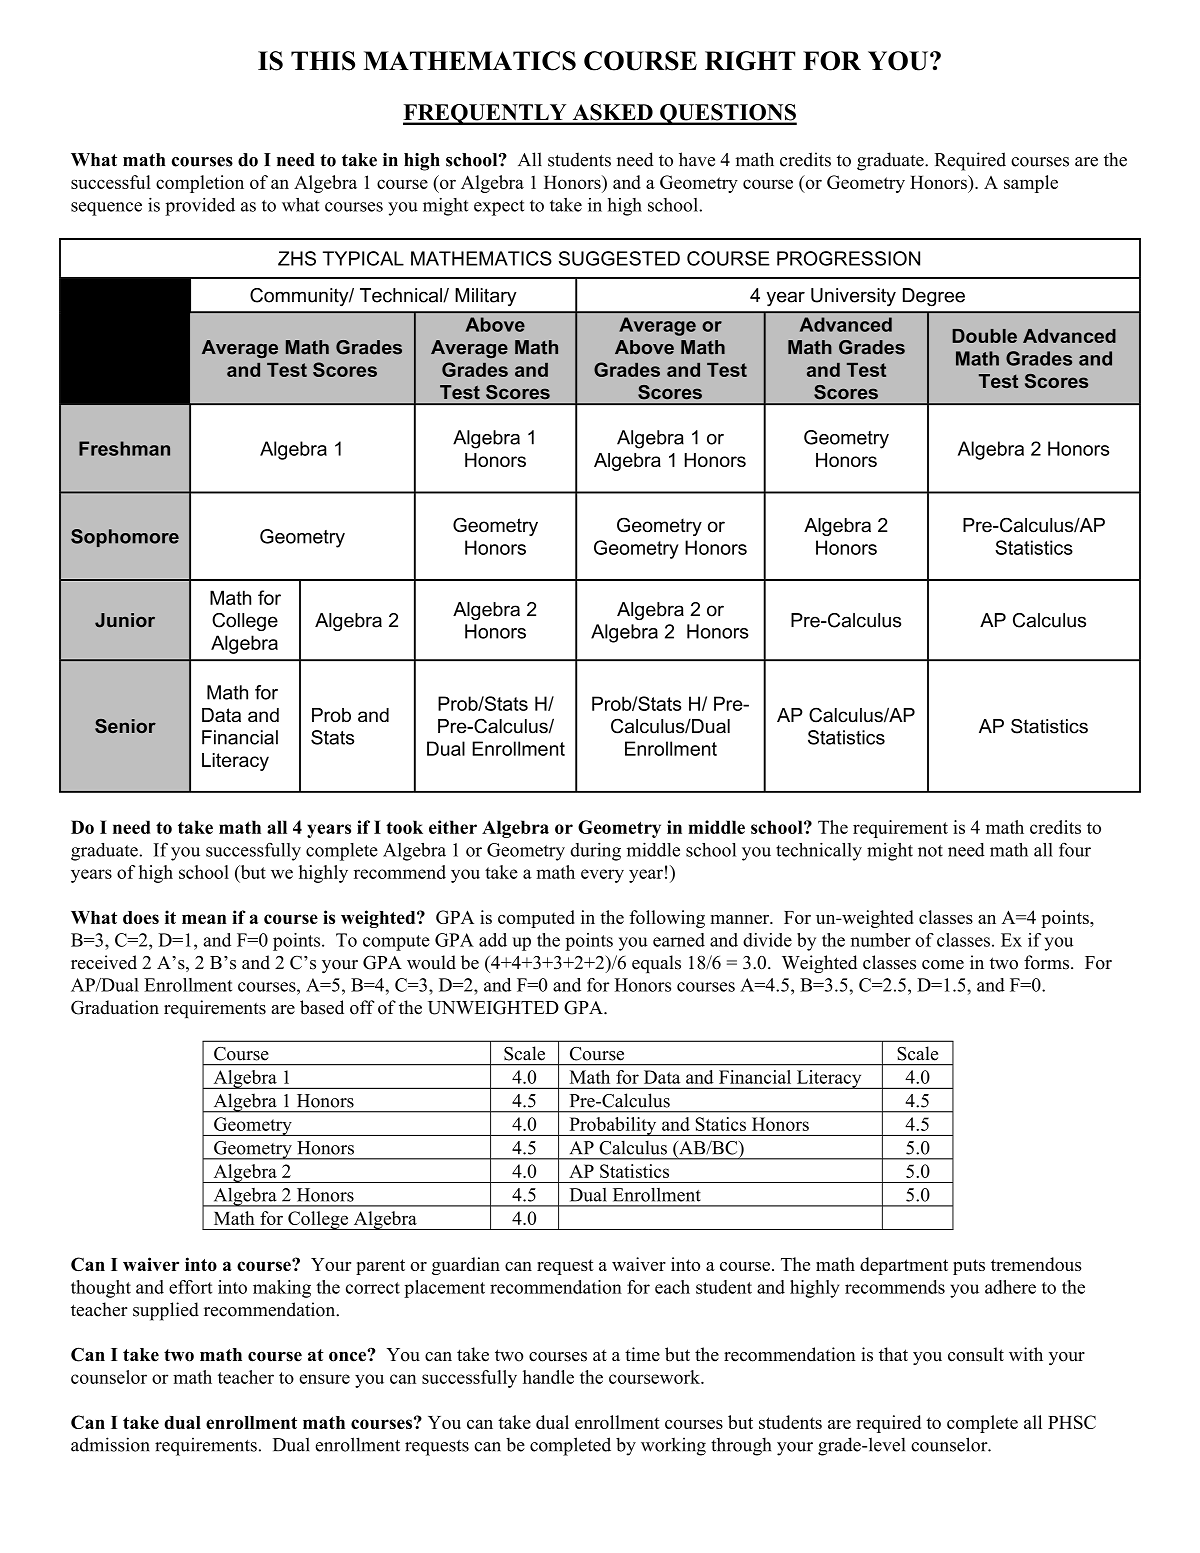 This page has height=1553, width=1200. Describe the element at coordinates (976, 1354) in the page. I see `consult` at that location.
